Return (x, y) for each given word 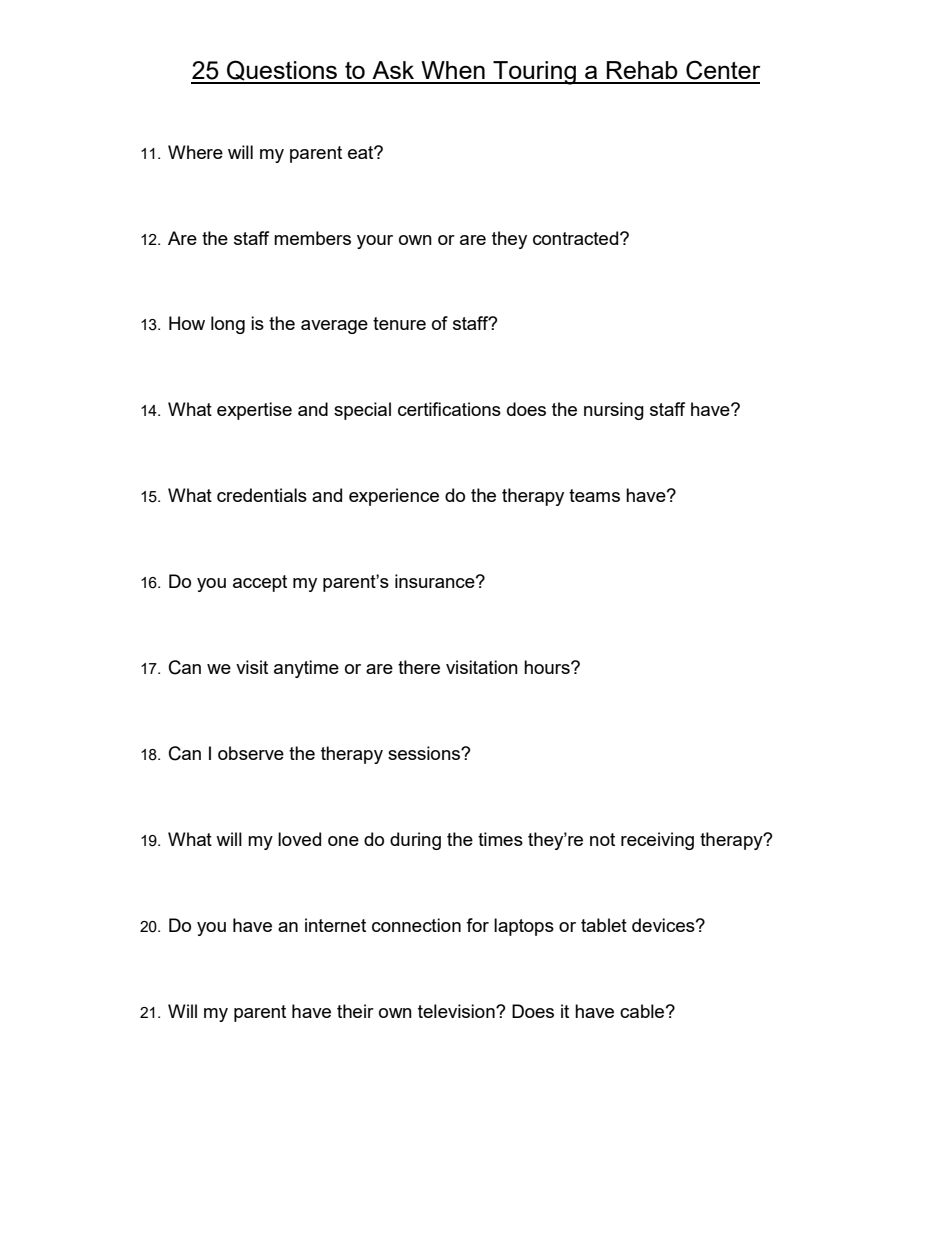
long (228, 325)
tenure (399, 323)
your (375, 242)
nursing (614, 411)
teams (594, 495)
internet (335, 925)
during (415, 841)
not (602, 839)
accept (260, 583)
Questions (282, 71)
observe (251, 753)
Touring (534, 73)
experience (394, 497)
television (457, 1011)
